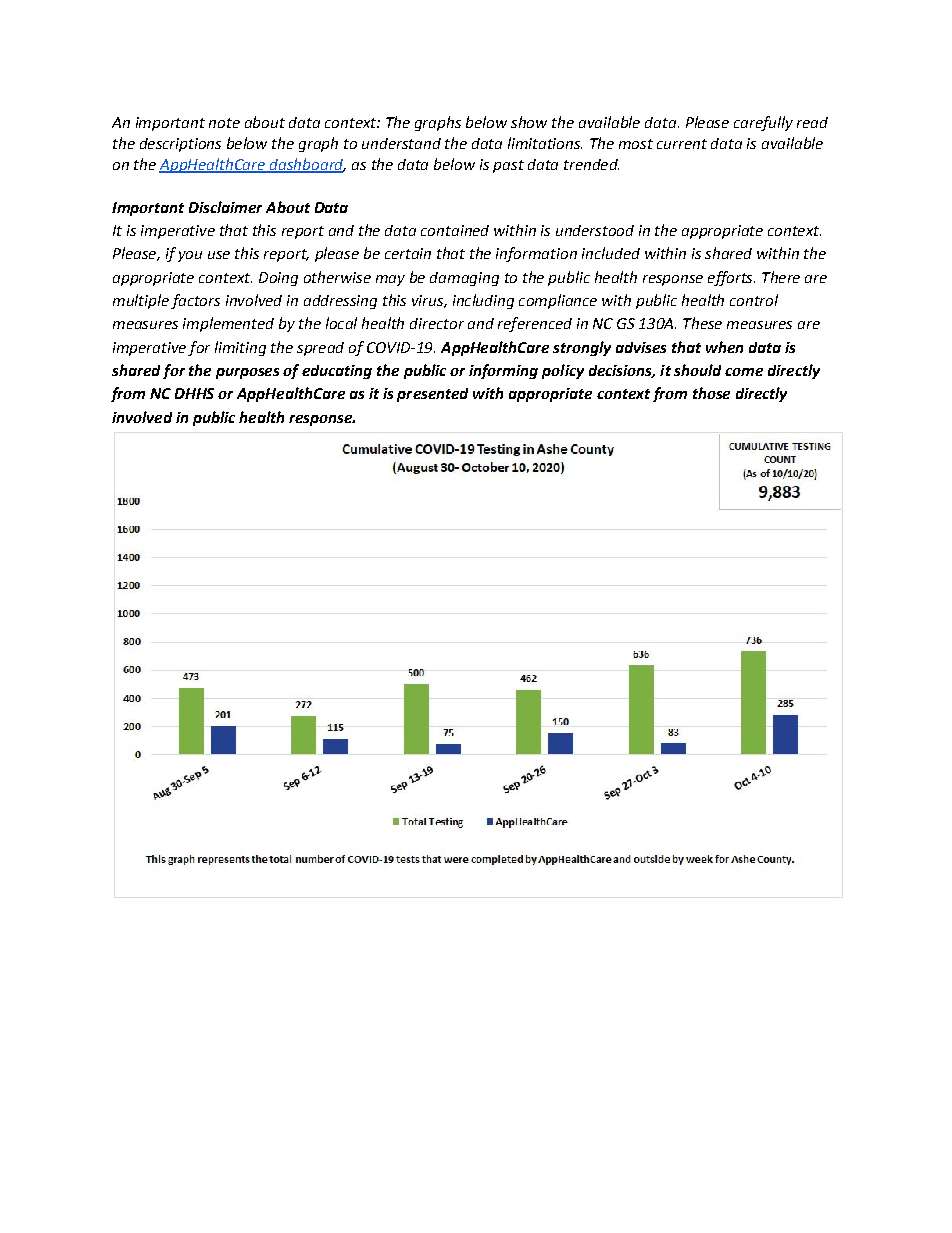 This image has width=952, height=1233. What do you see at coordinates (194, 393) in the image?
I see `DHHS` at bounding box center [194, 393].
